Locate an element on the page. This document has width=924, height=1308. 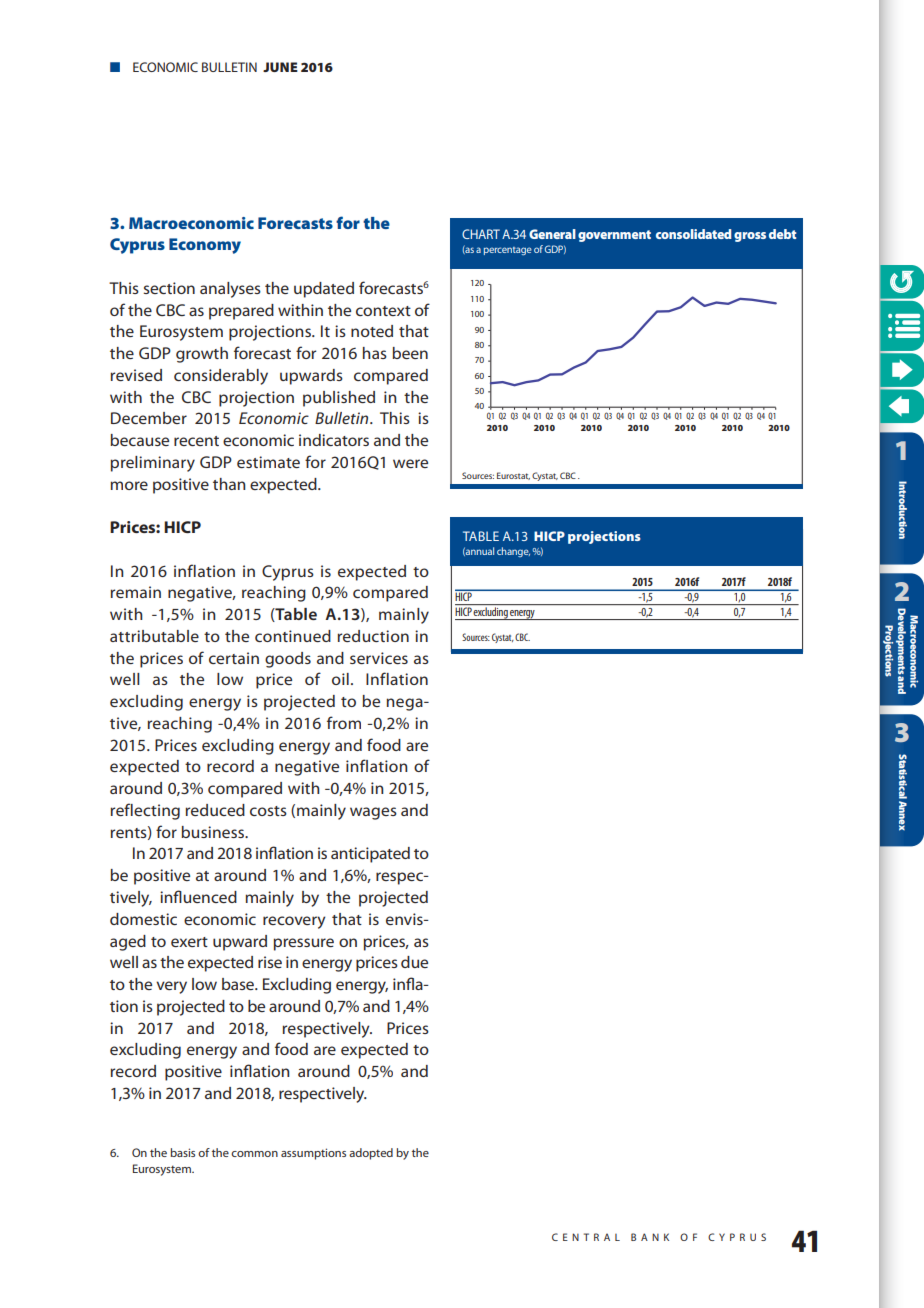
basis is located at coordinates (182, 1152).
